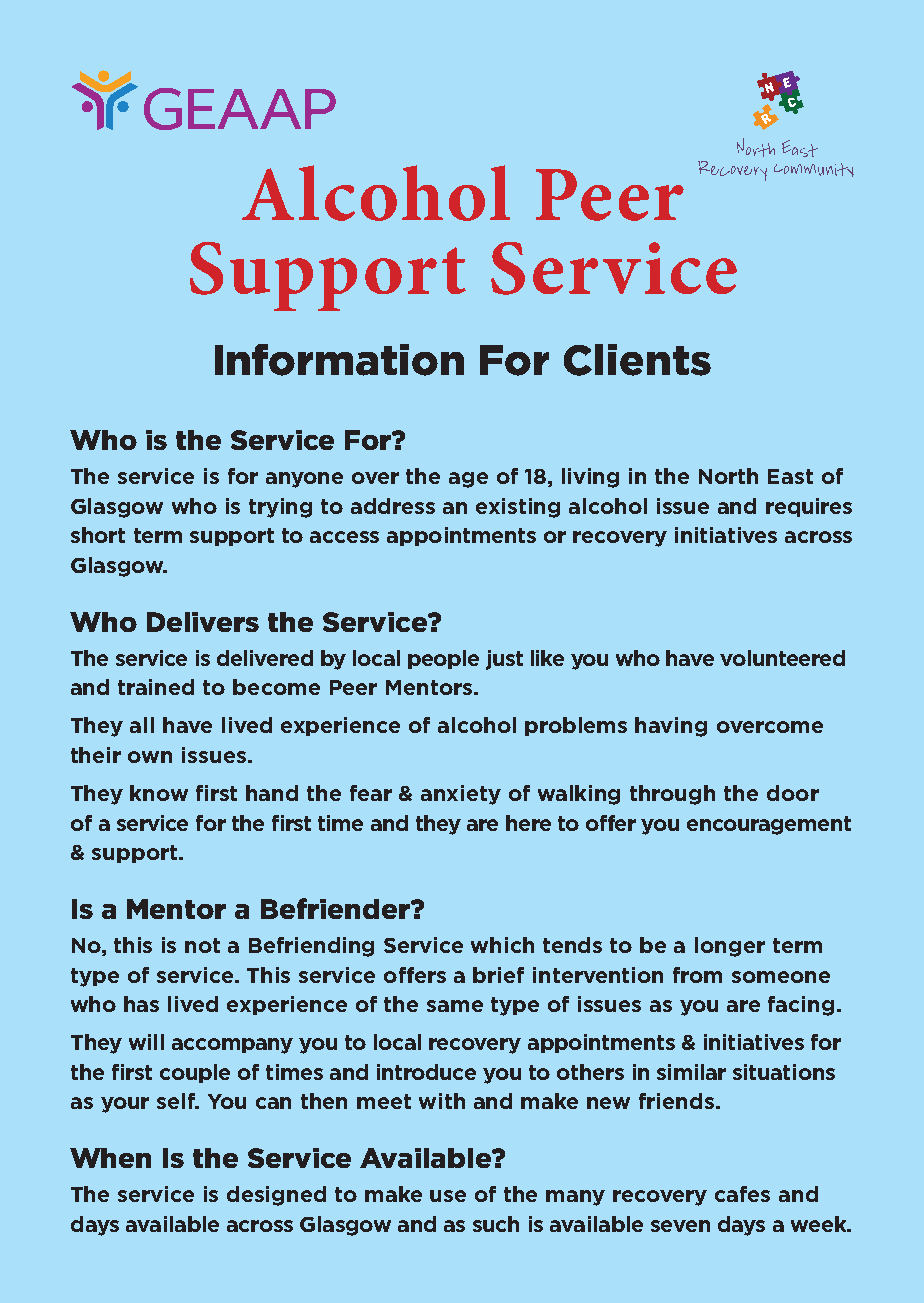  I want to click on trained, so click(156, 687).
